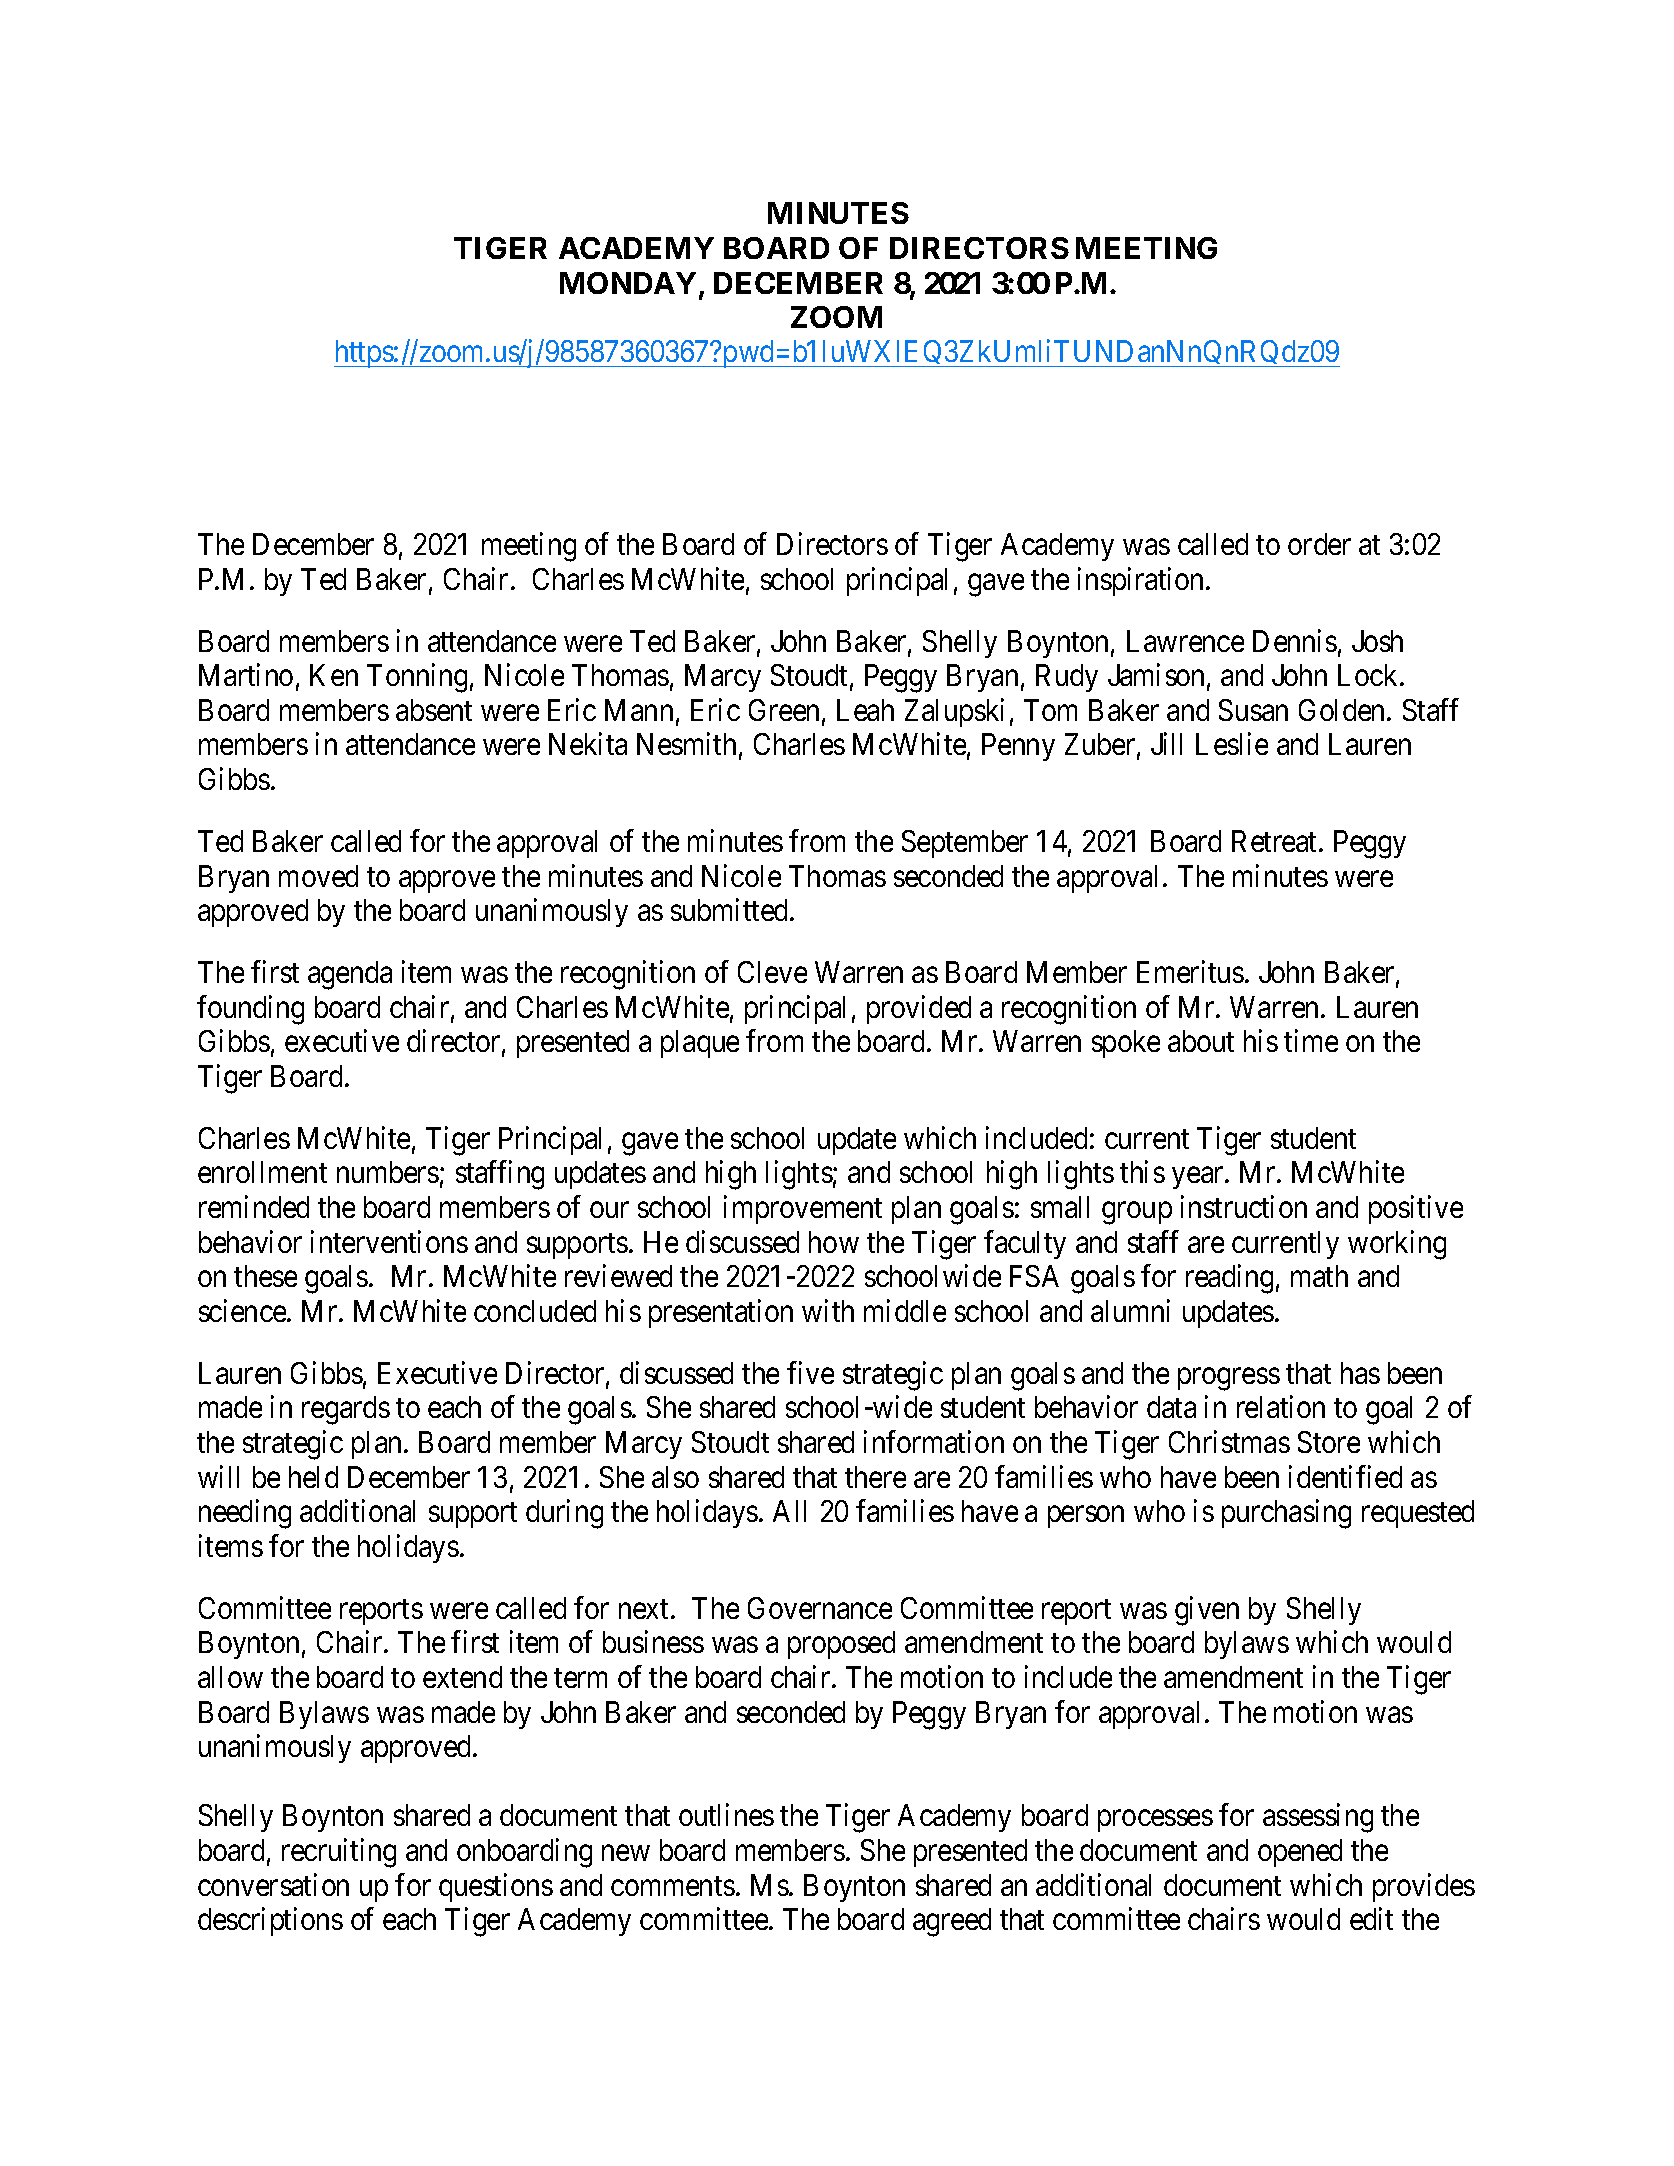  I want to click on Retreat, so click(1276, 841).
